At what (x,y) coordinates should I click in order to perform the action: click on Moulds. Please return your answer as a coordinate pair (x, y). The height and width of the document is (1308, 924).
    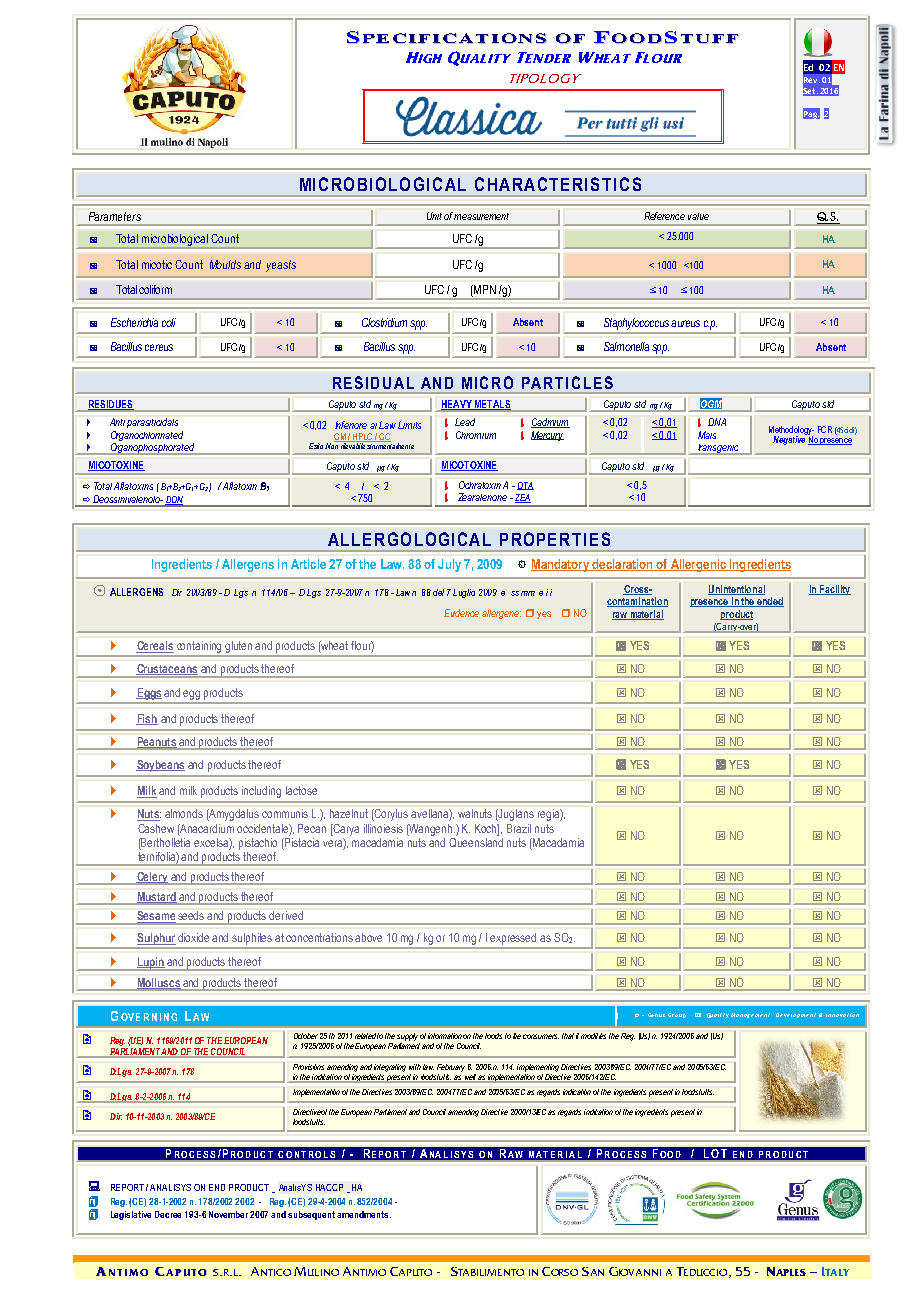
    Looking at the image, I should click on (225, 264).
